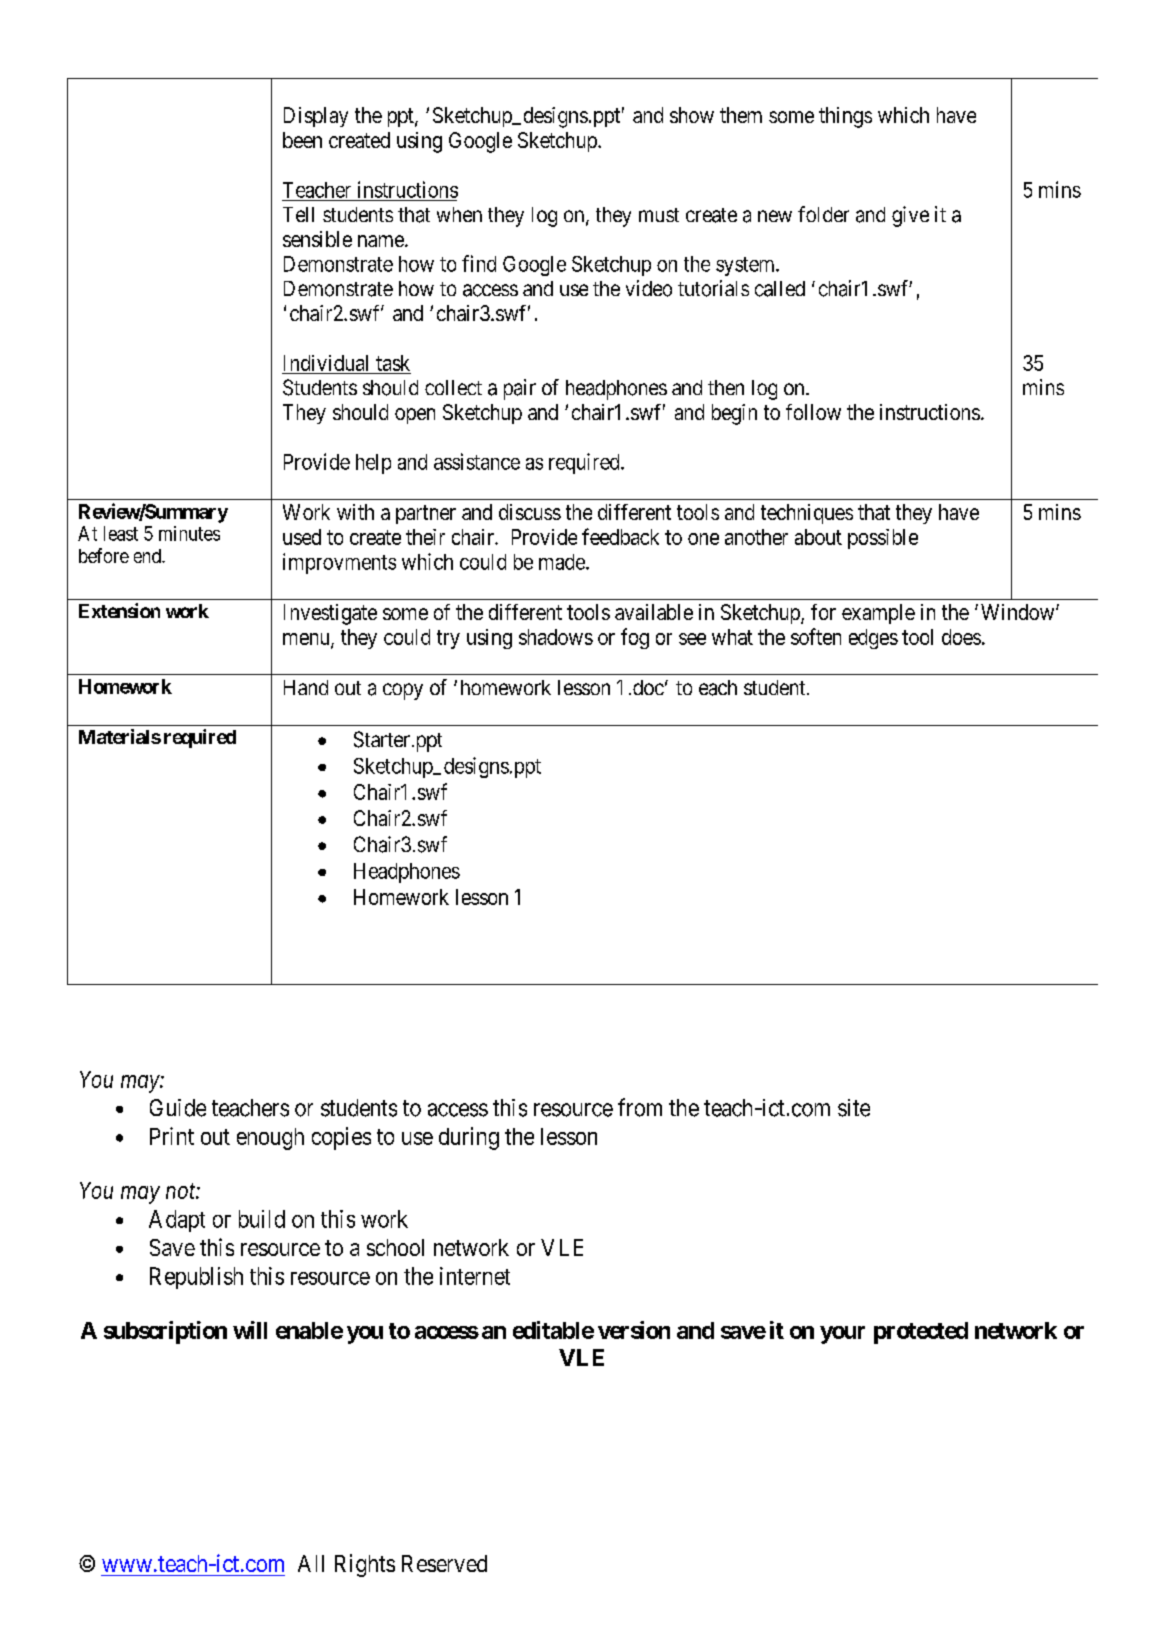 This screenshot has width=1165, height=1647. Describe the element at coordinates (365, 1565) in the screenshot. I see `Rights` at that location.
